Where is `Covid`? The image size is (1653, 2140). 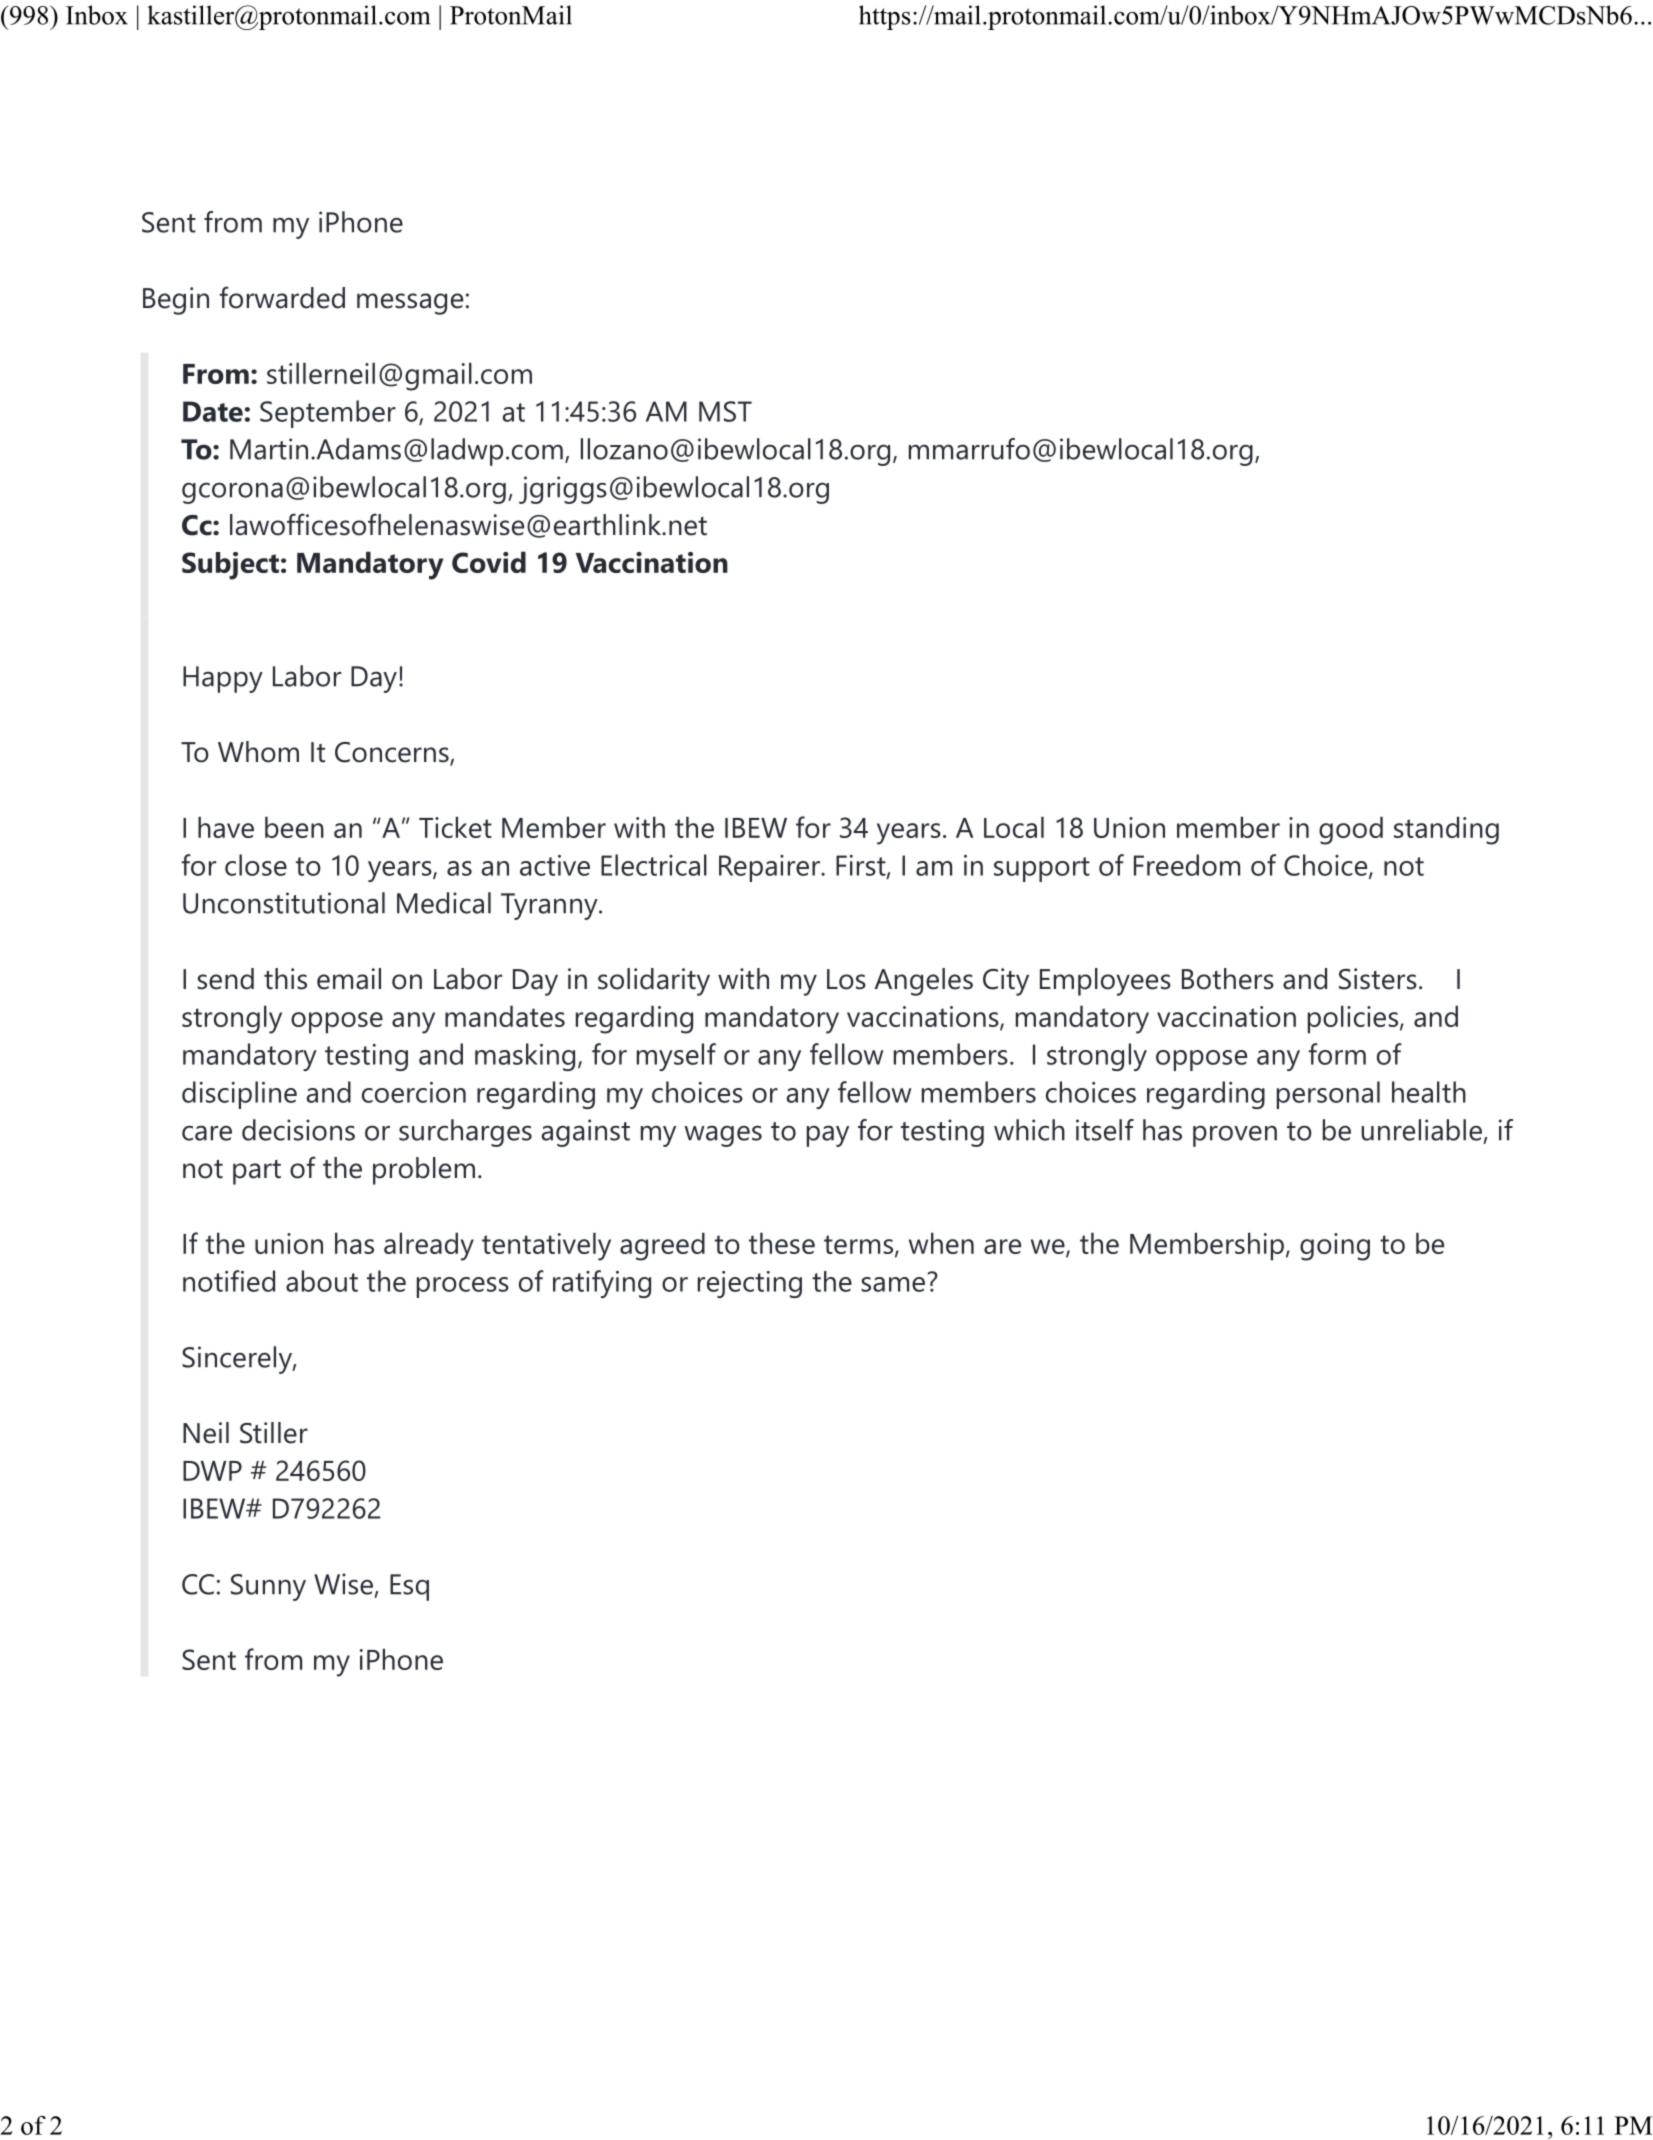
Covid is located at coordinates (489, 562).
